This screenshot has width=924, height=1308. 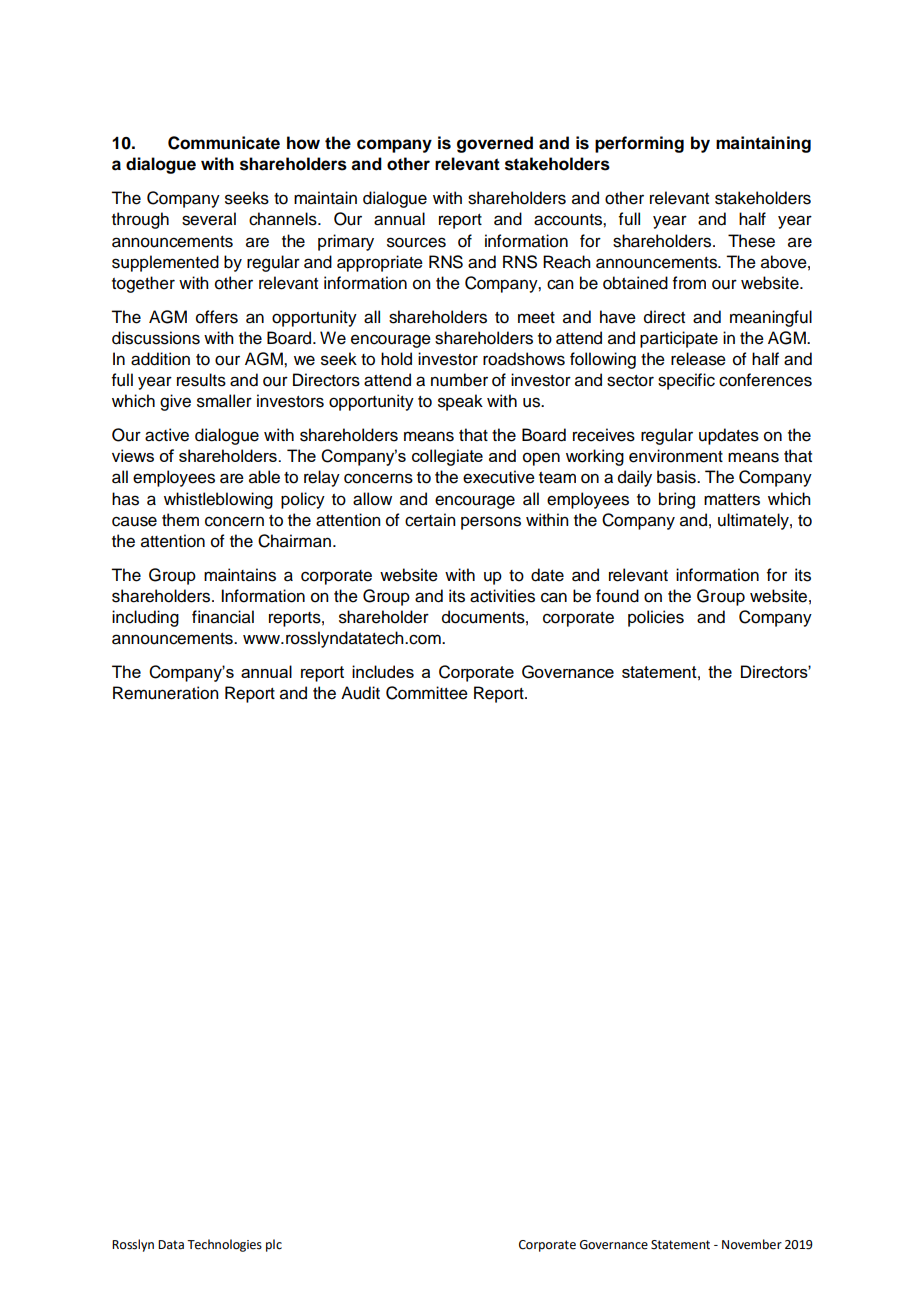 I want to click on November, so click(x=752, y=1244).
